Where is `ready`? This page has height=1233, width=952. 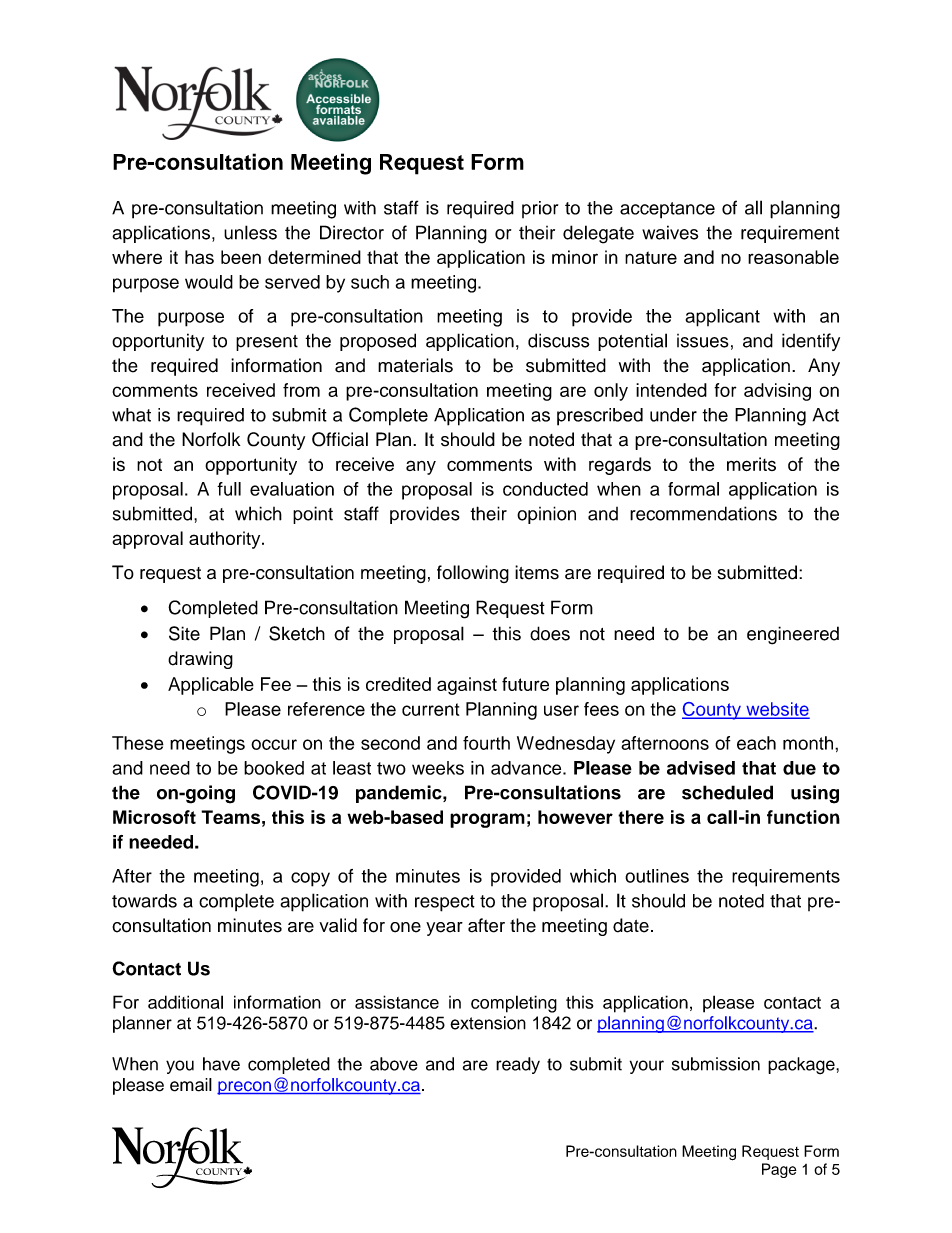
ready is located at coordinates (518, 1065).
